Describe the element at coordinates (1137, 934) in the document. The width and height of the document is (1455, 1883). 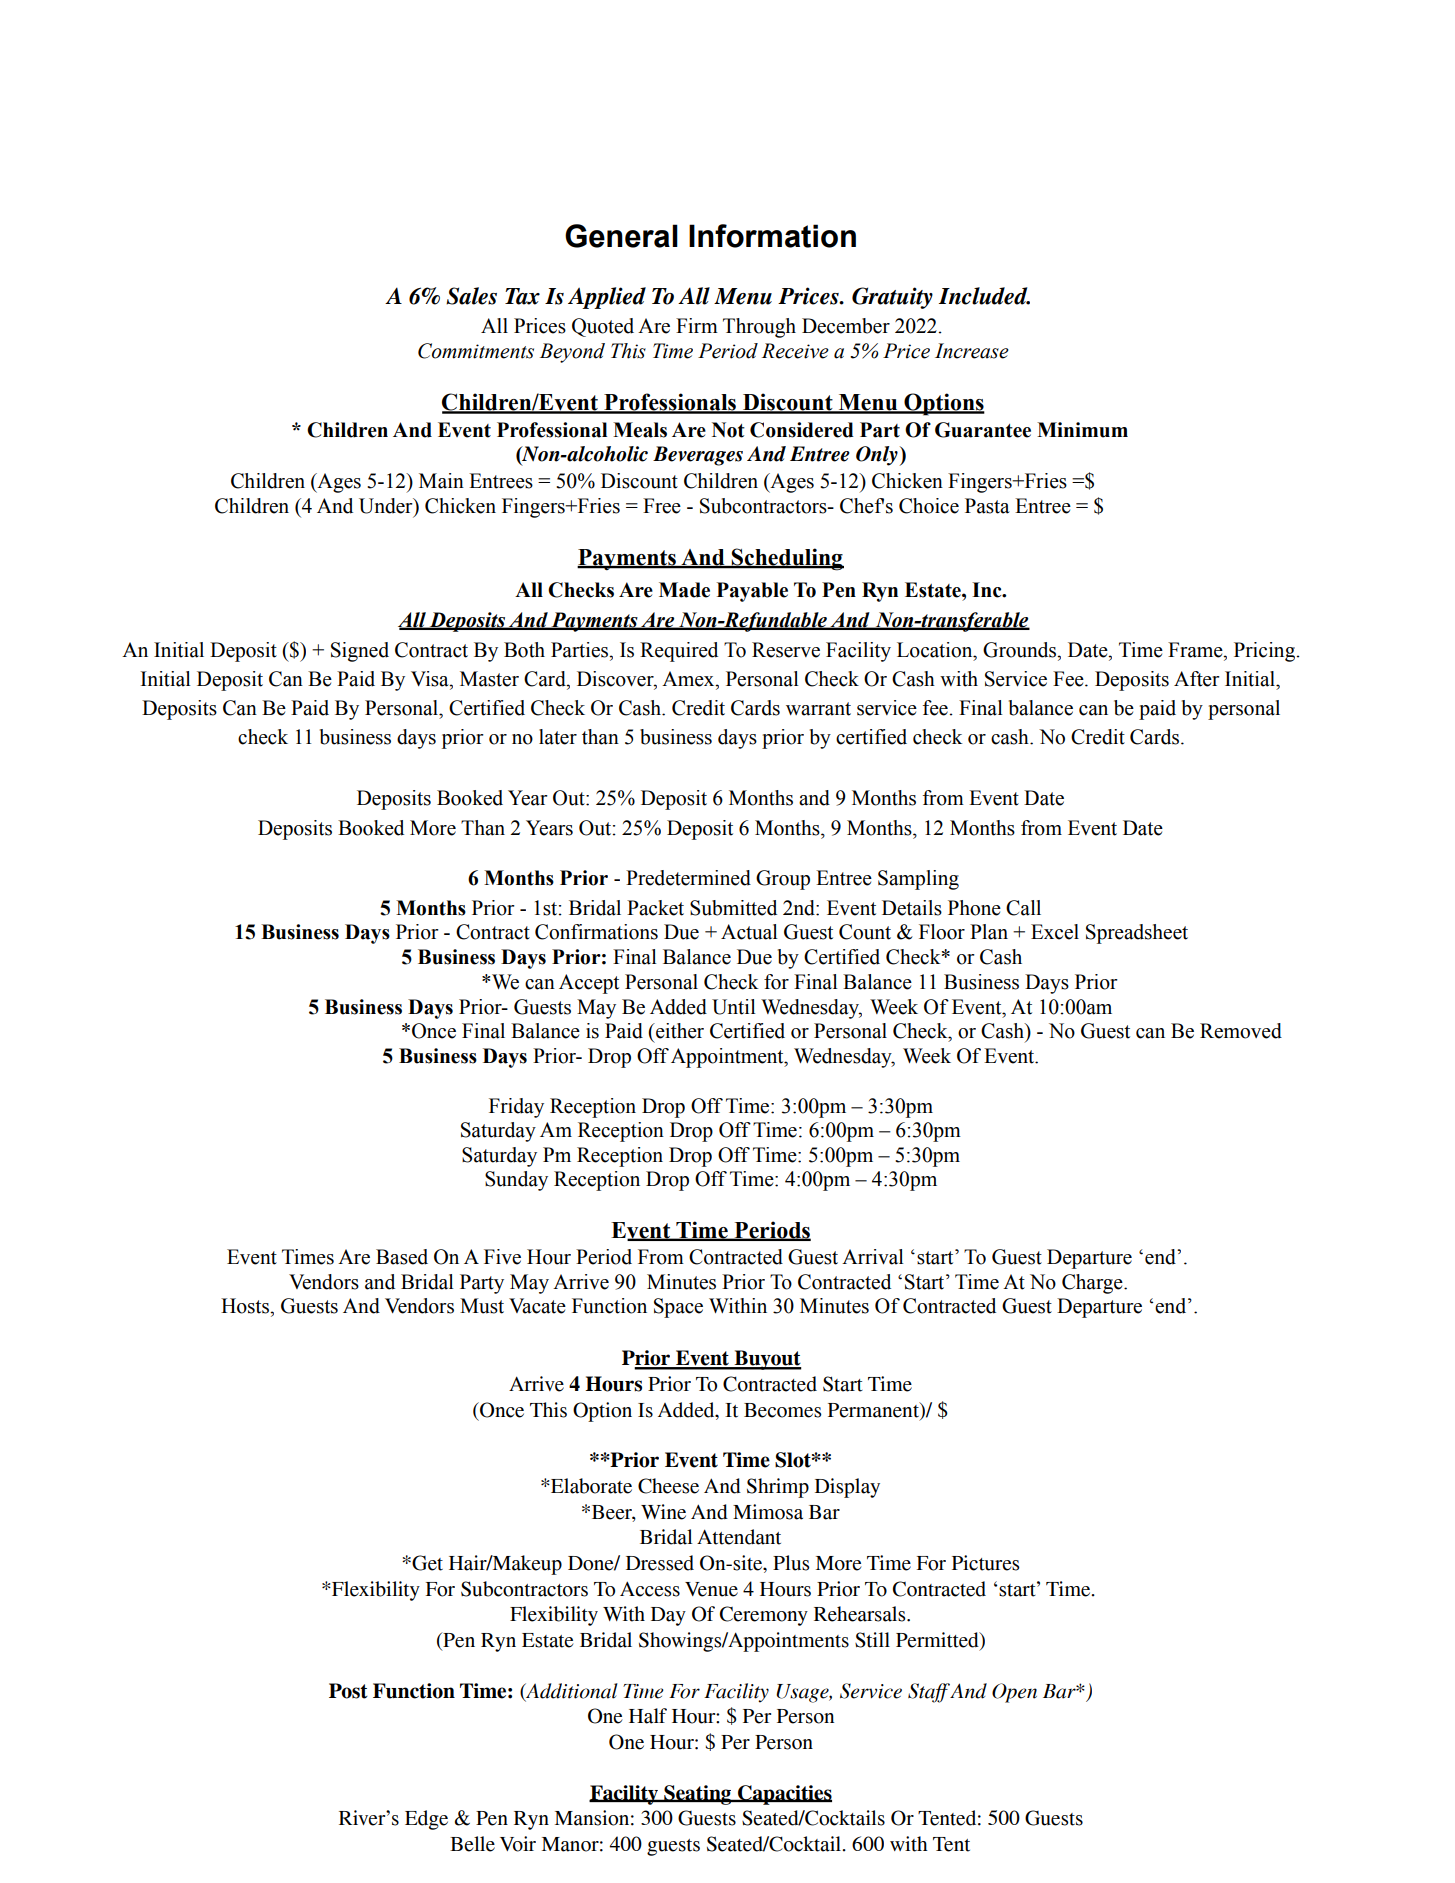
I see `Spreadsheet` at that location.
